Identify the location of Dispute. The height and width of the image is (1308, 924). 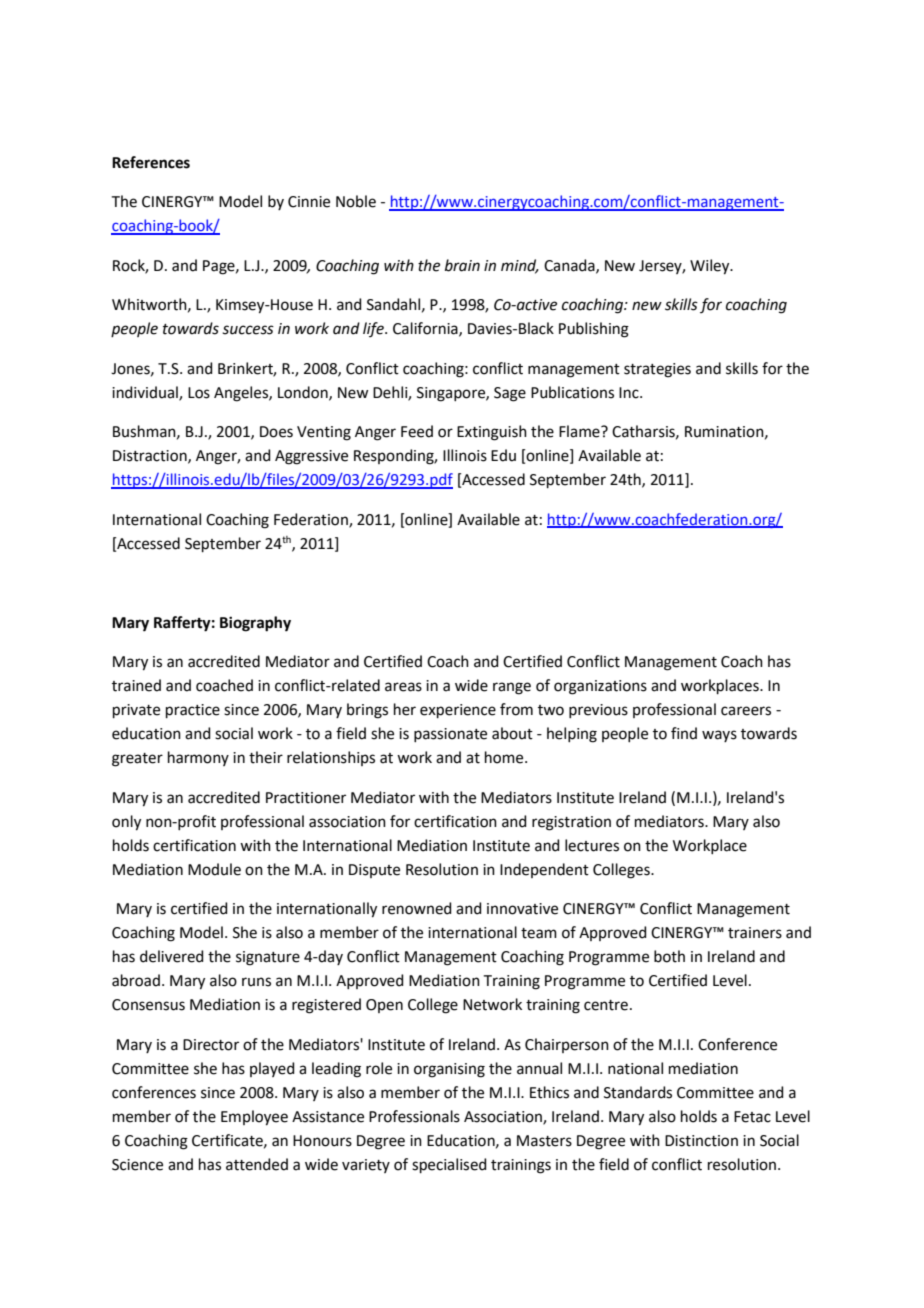
(374, 871).
